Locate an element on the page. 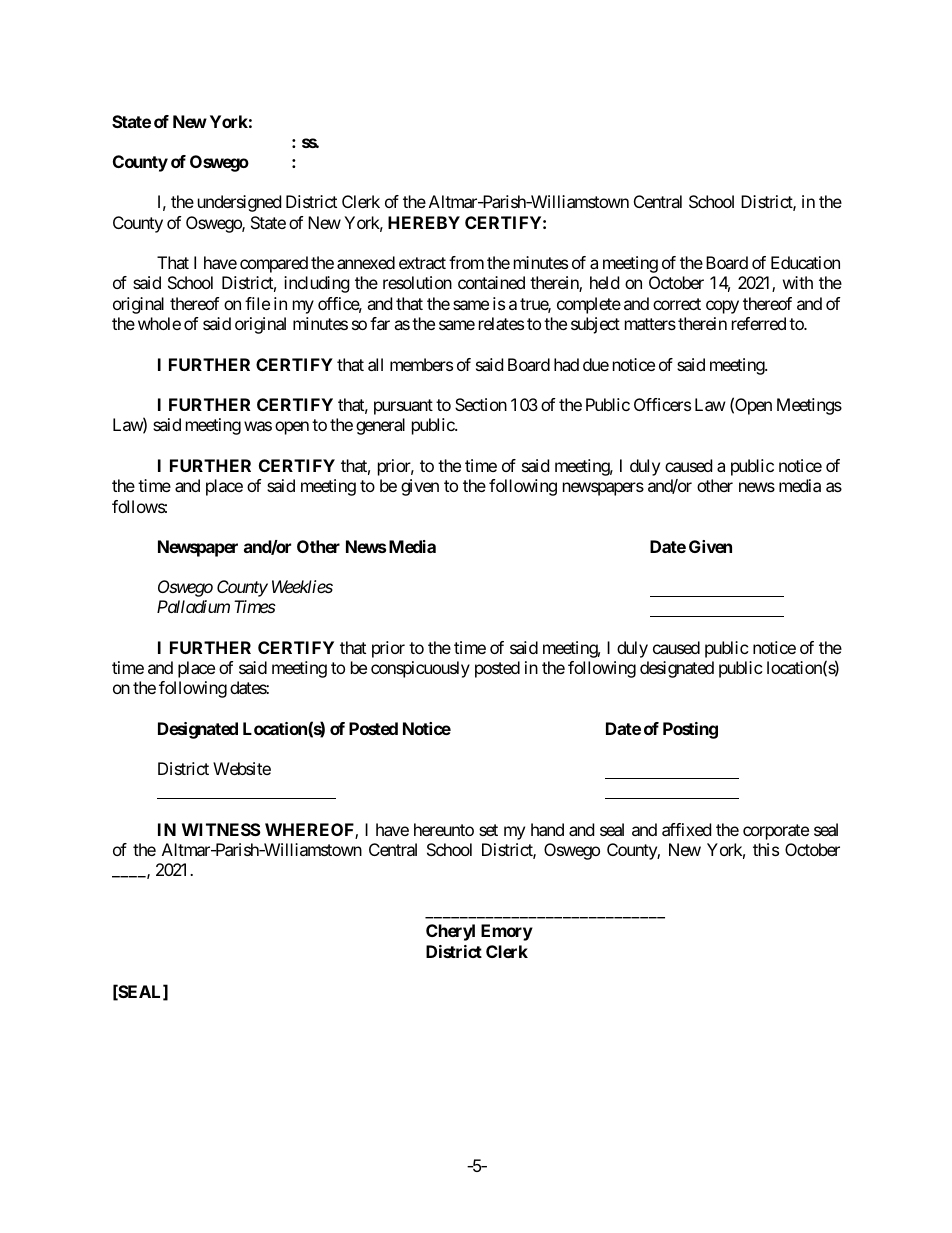  WITNESS is located at coordinates (221, 829).
